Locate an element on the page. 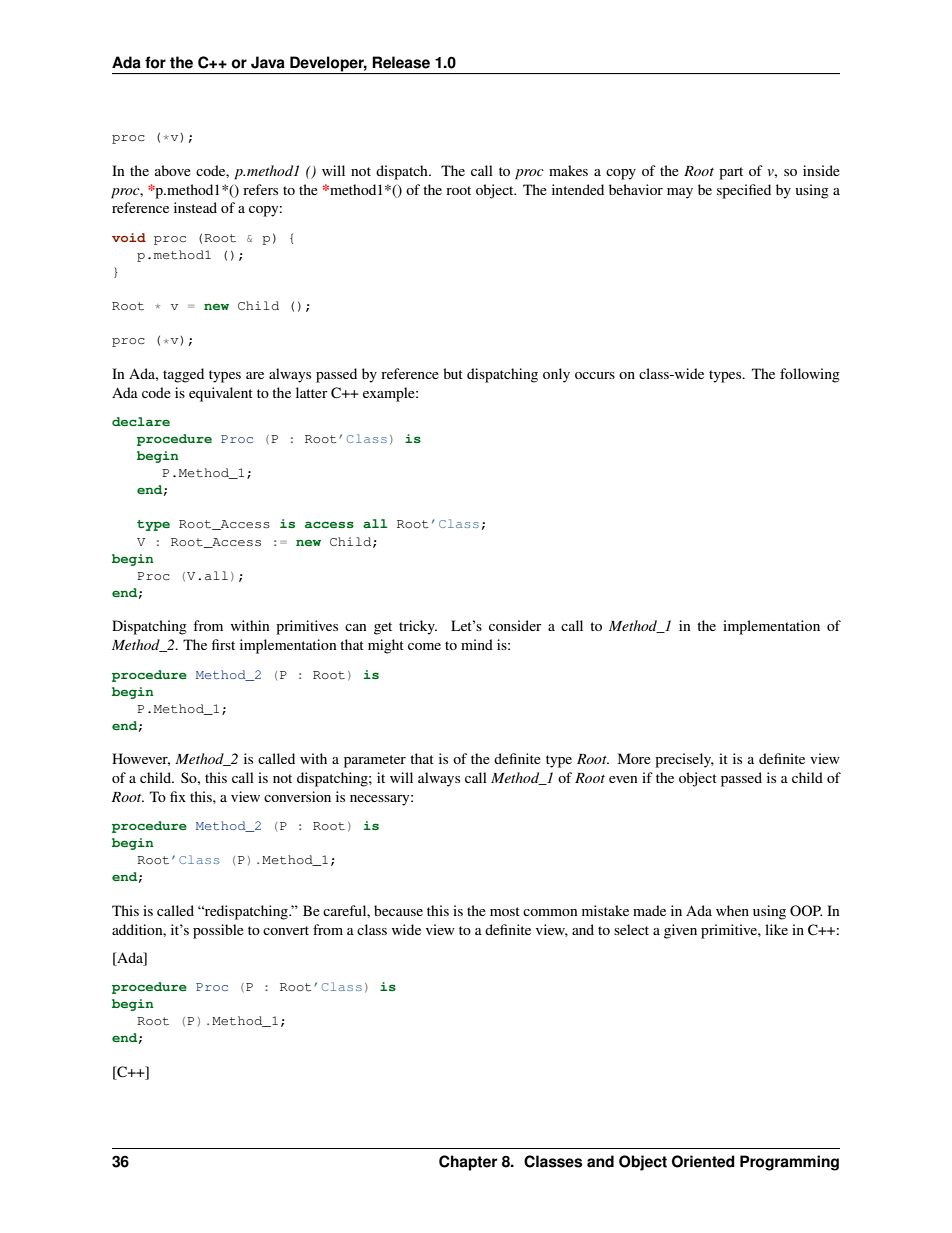 The image size is (952, 1233). Release is located at coordinates (401, 62).
